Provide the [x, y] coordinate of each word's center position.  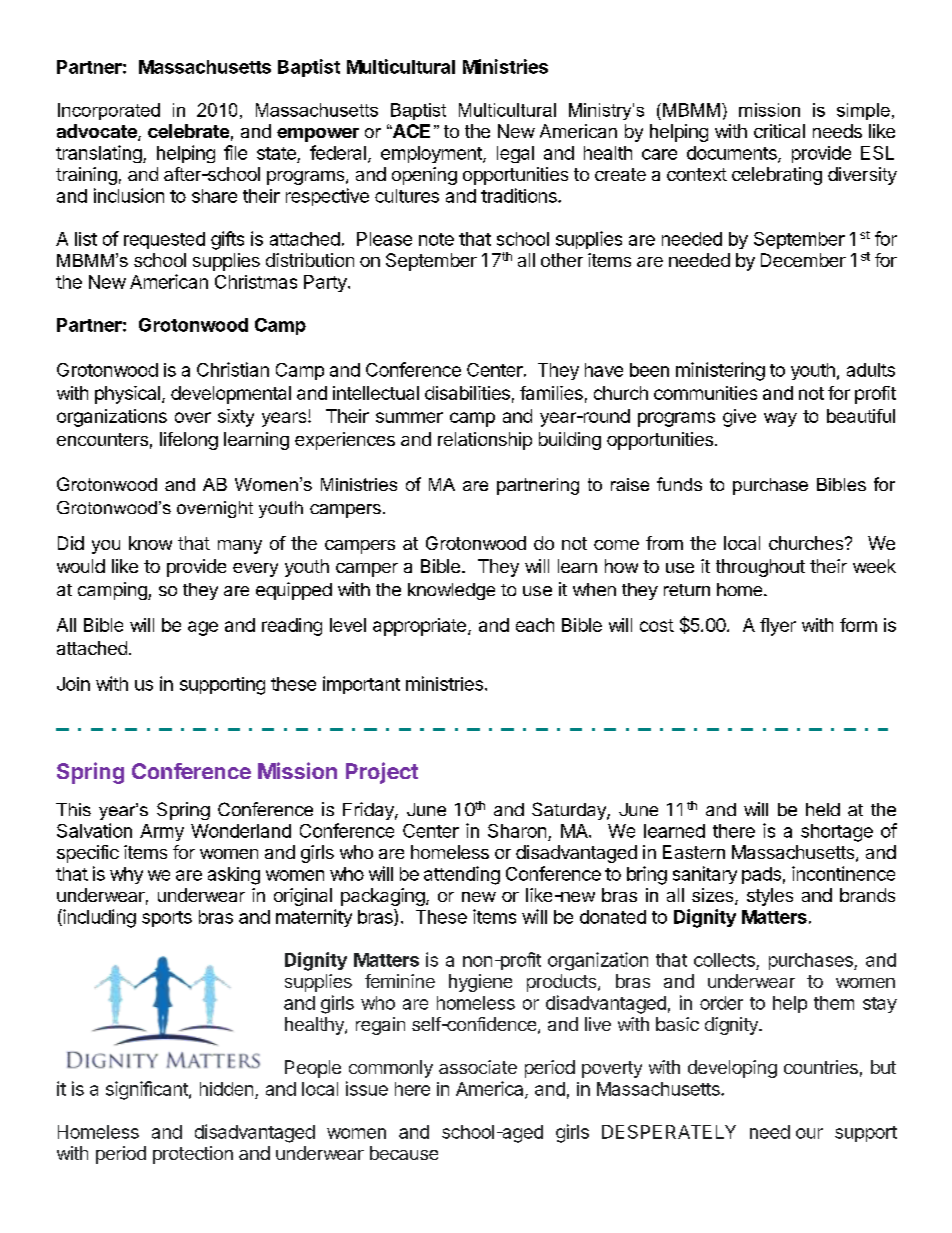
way [780, 419]
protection [193, 1155]
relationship [485, 441]
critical [779, 131]
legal [515, 154]
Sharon [517, 831]
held [823, 809]
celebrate [188, 131]
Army [162, 832]
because [404, 1153]
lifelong [189, 441]
